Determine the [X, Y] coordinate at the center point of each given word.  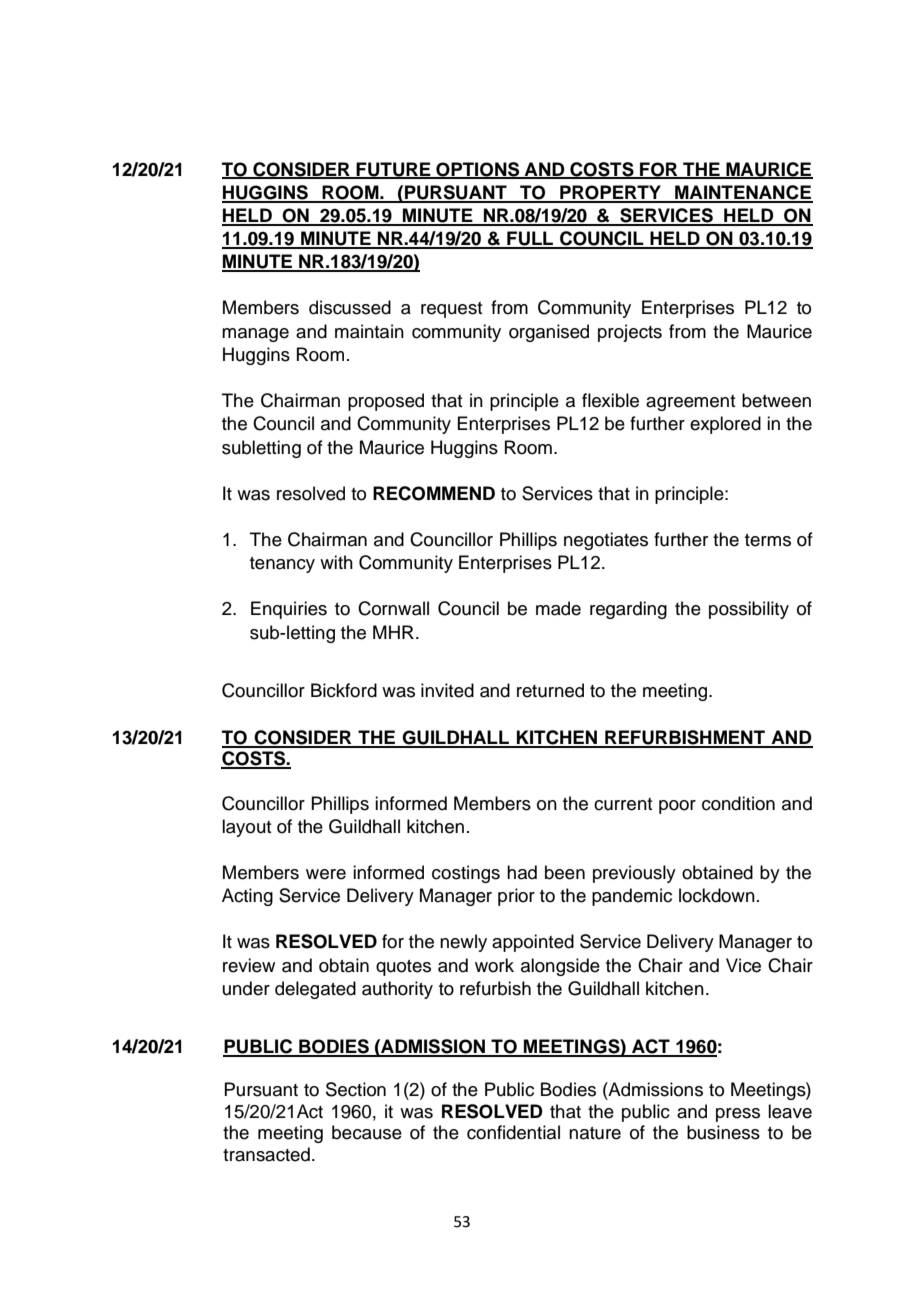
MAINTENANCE [743, 193]
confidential [513, 1132]
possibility [749, 610]
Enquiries [289, 610]
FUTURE [393, 170]
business [723, 1132]
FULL [530, 239]
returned [550, 690]
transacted [266, 1154]
